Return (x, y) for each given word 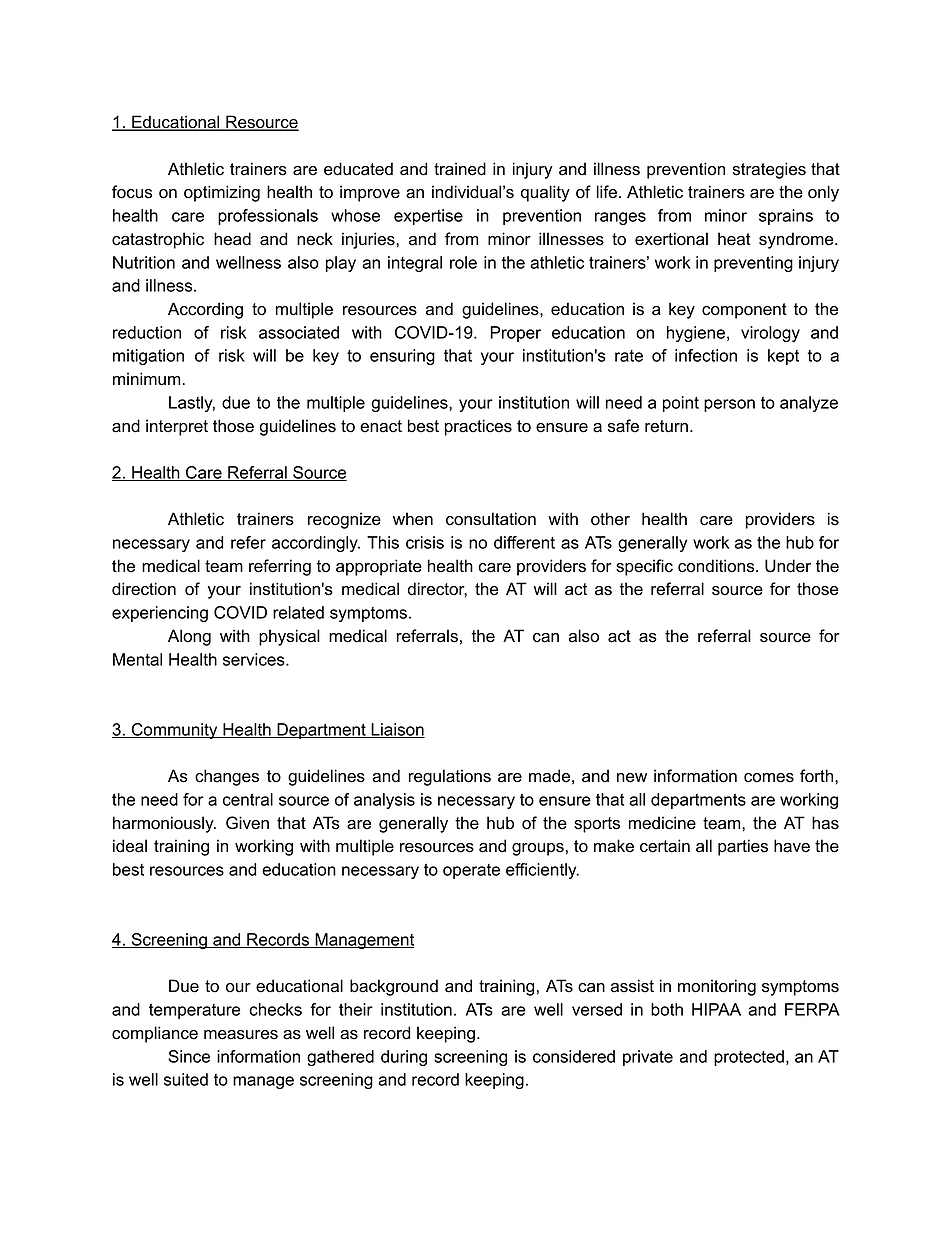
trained (460, 169)
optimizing (222, 193)
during (404, 1058)
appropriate (379, 567)
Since (189, 1056)
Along (189, 637)
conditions (717, 566)
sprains (786, 217)
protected (749, 1058)
